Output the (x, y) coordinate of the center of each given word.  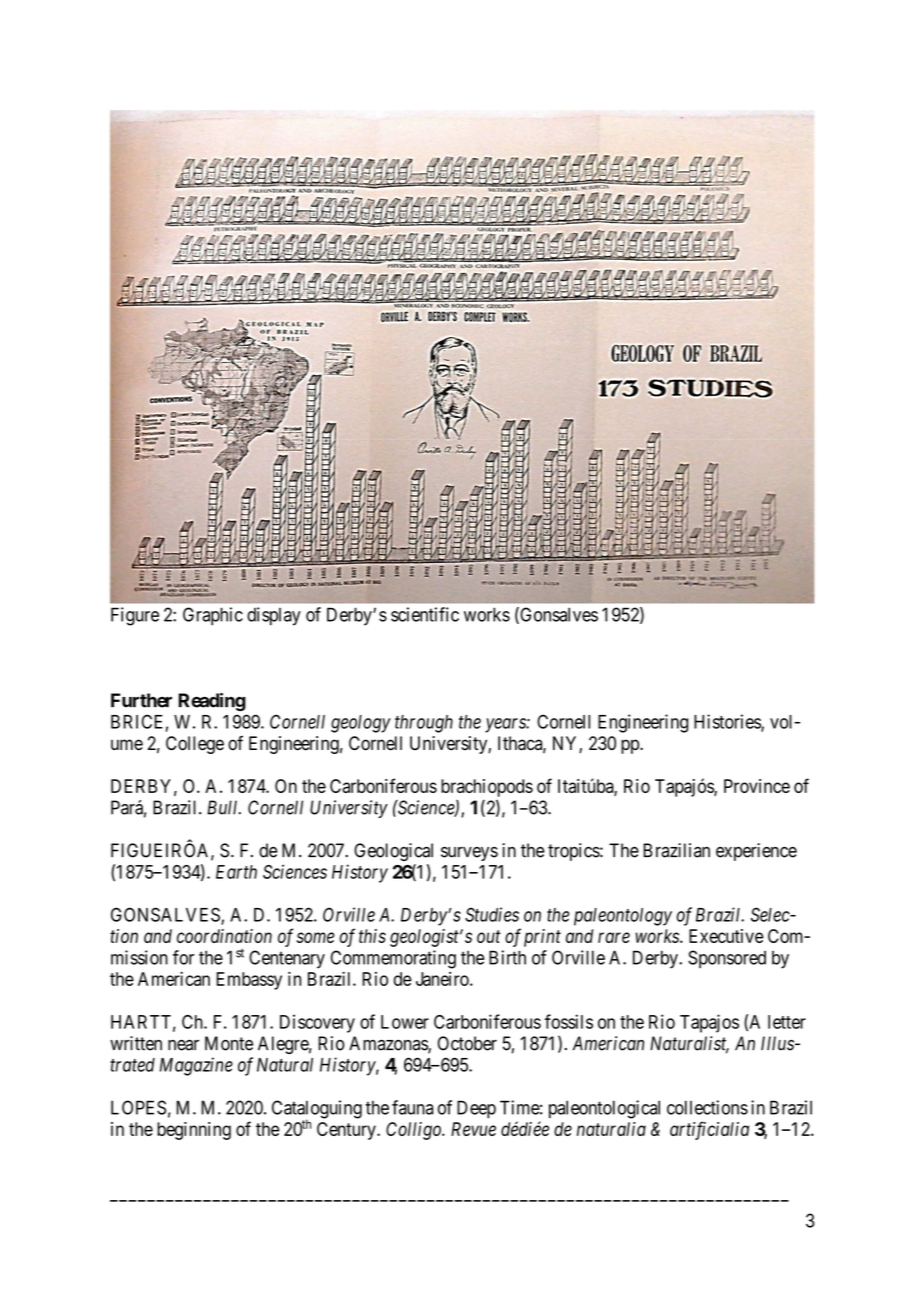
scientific (425, 614)
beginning (194, 1131)
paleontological (604, 1109)
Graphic (213, 616)
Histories (728, 722)
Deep (476, 1109)
